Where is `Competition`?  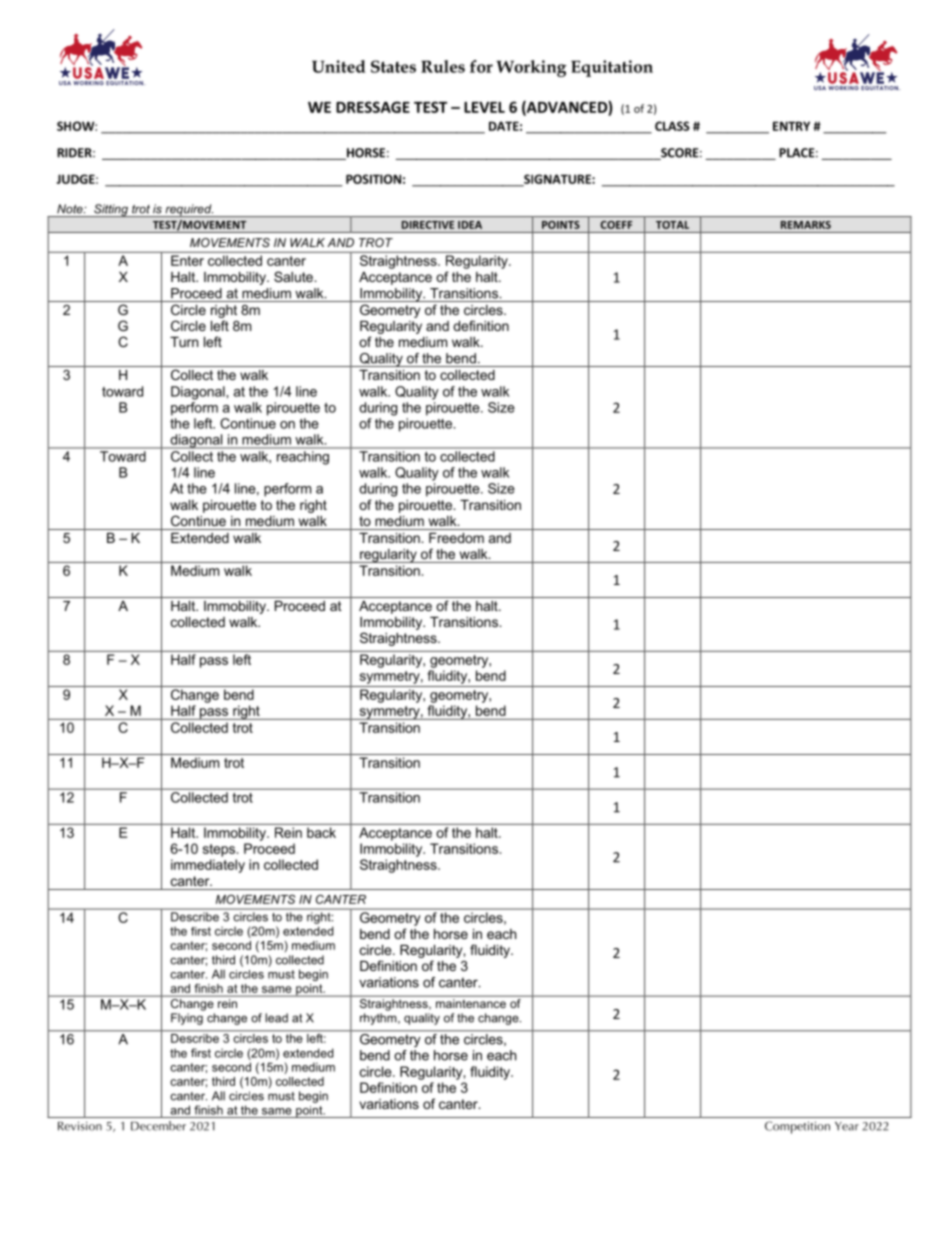 Competition is located at coordinates (797, 1127).
